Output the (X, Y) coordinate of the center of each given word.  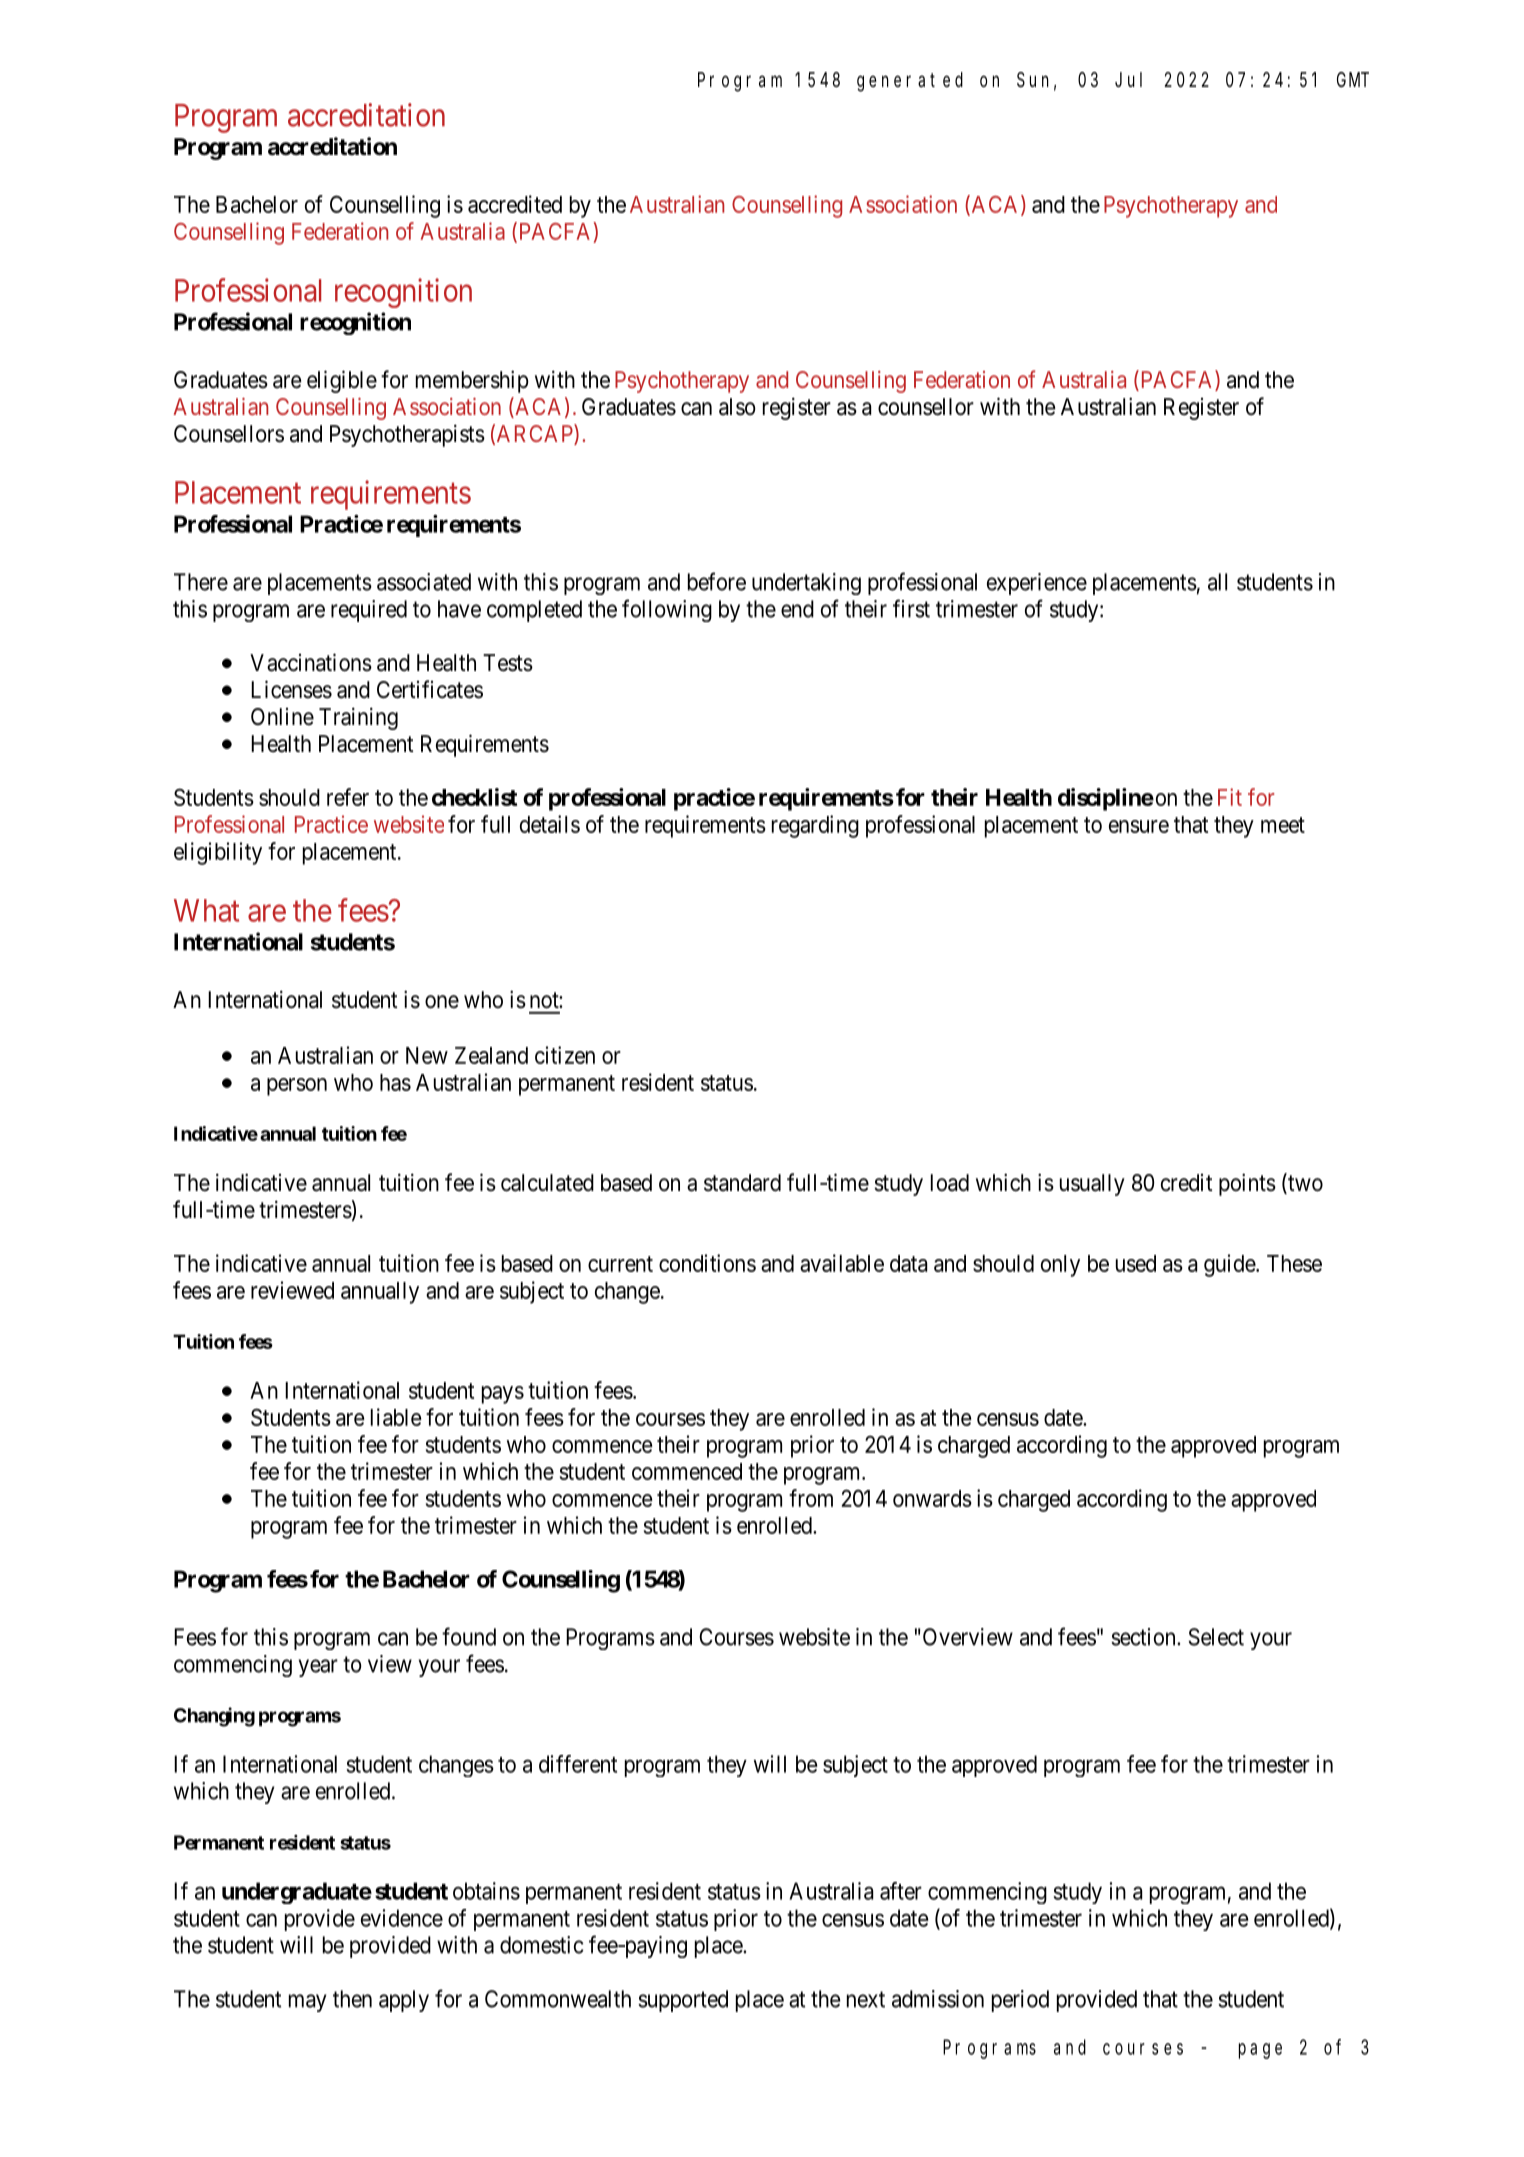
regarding (815, 826)
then (352, 1999)
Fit (1230, 797)
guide (1230, 1265)
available (842, 1263)
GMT (1353, 80)
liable (396, 1417)
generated (910, 82)
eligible (342, 381)
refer (348, 797)
